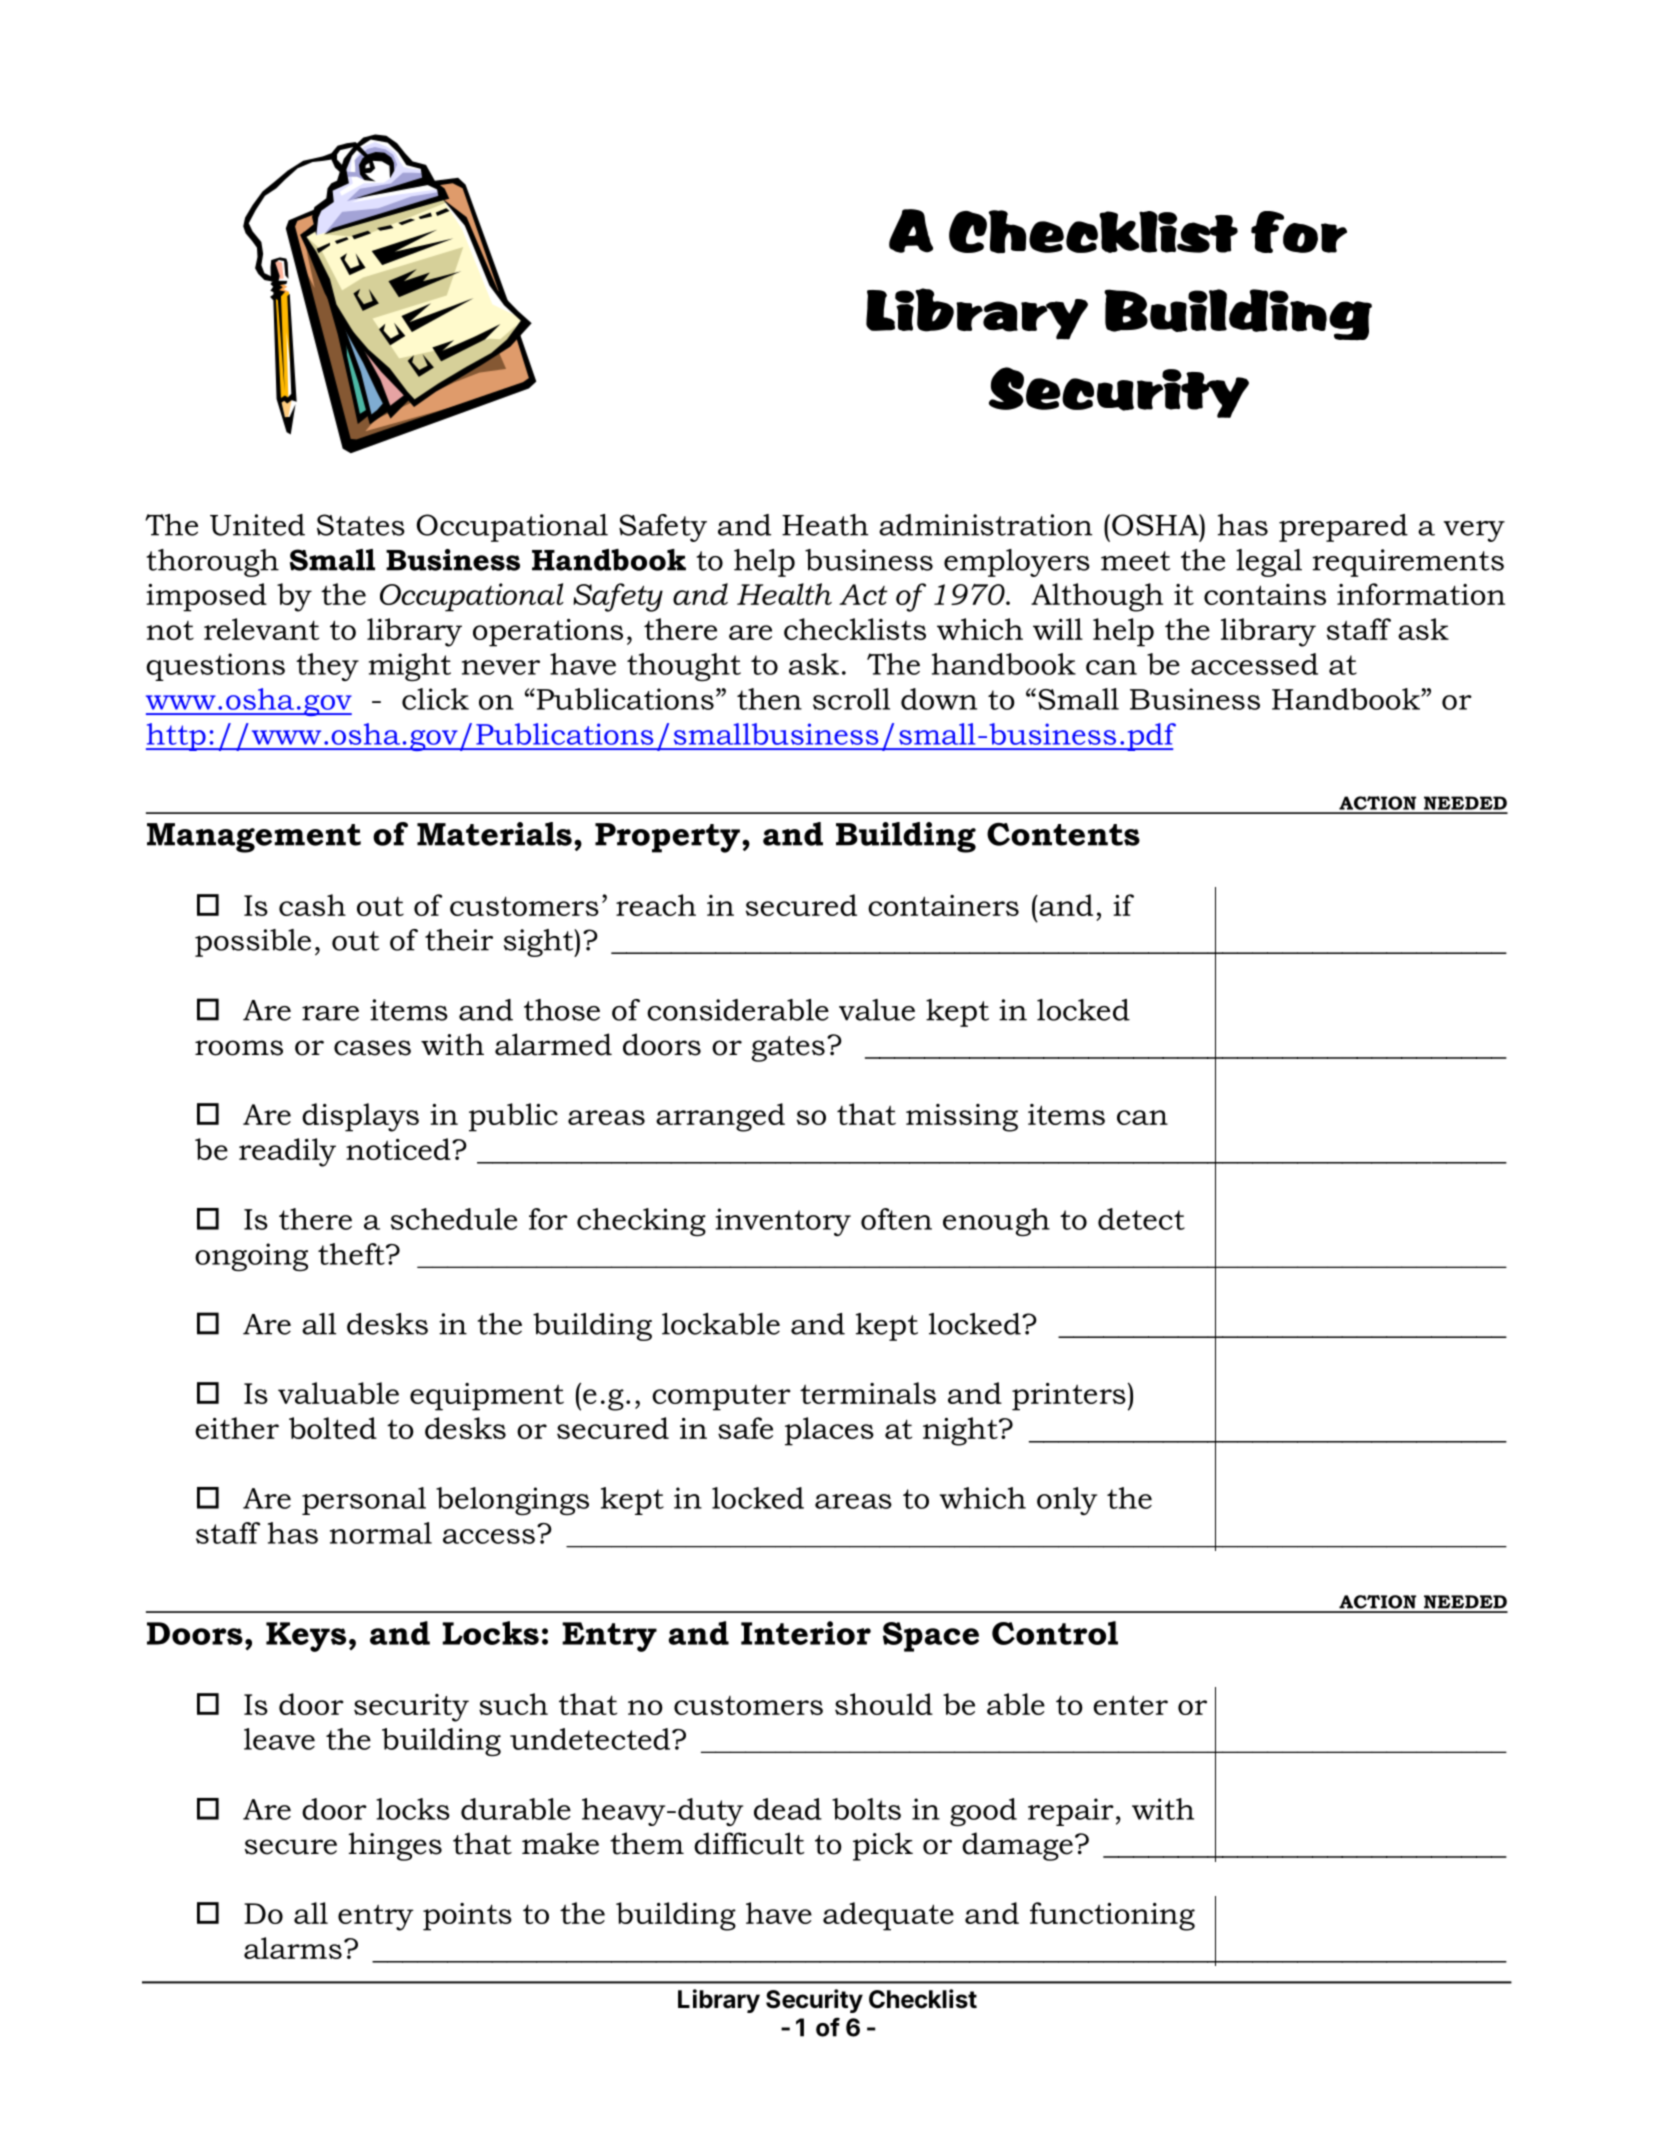 Image resolution: width=1653 pixels, height=2139 pixels. Describe the element at coordinates (783, 1222) in the screenshot. I see `inventory` at that location.
